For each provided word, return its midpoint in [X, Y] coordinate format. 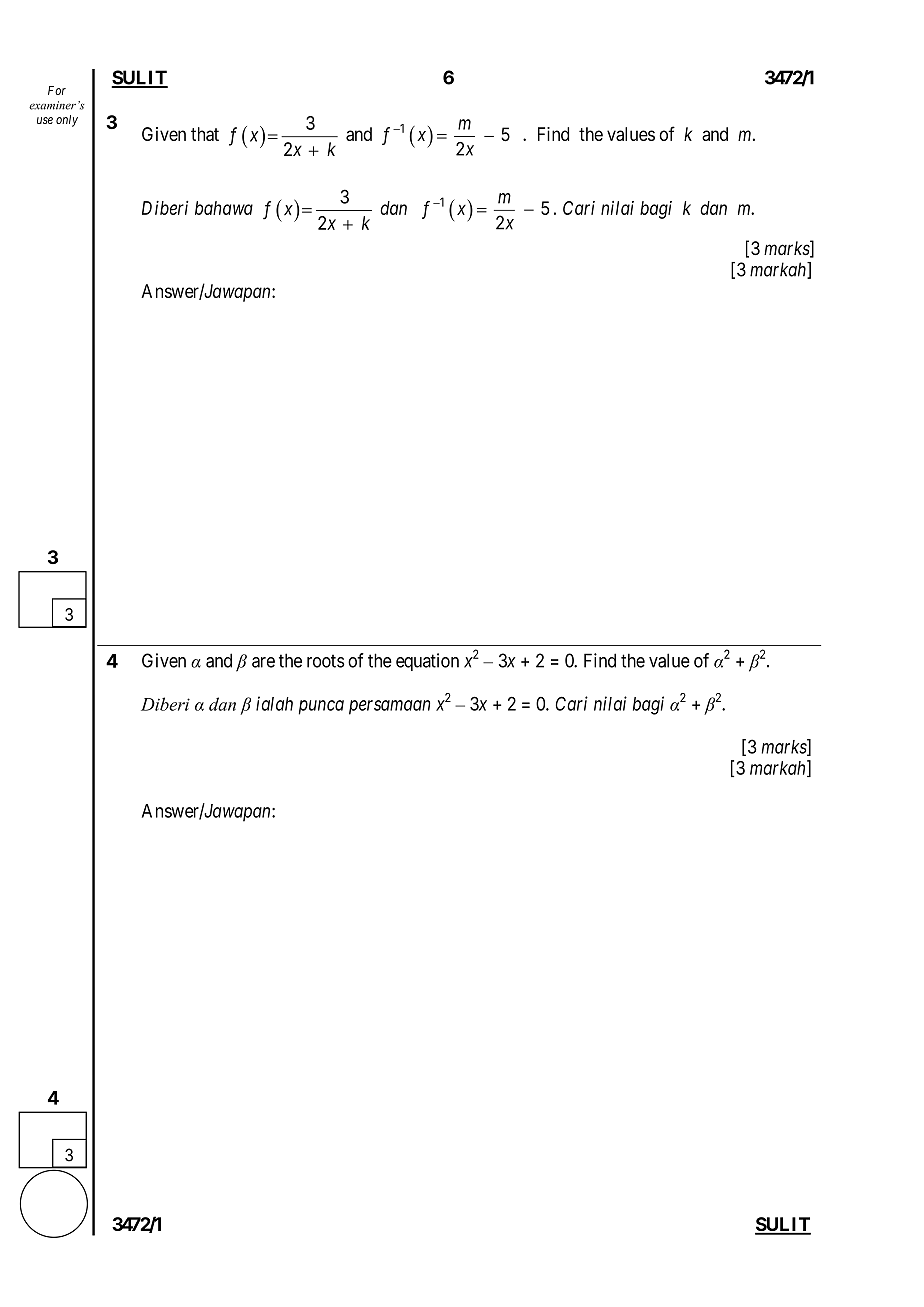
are [263, 662]
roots [326, 661]
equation [427, 662]
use [45, 120]
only [67, 121]
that [205, 134]
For [57, 90]
